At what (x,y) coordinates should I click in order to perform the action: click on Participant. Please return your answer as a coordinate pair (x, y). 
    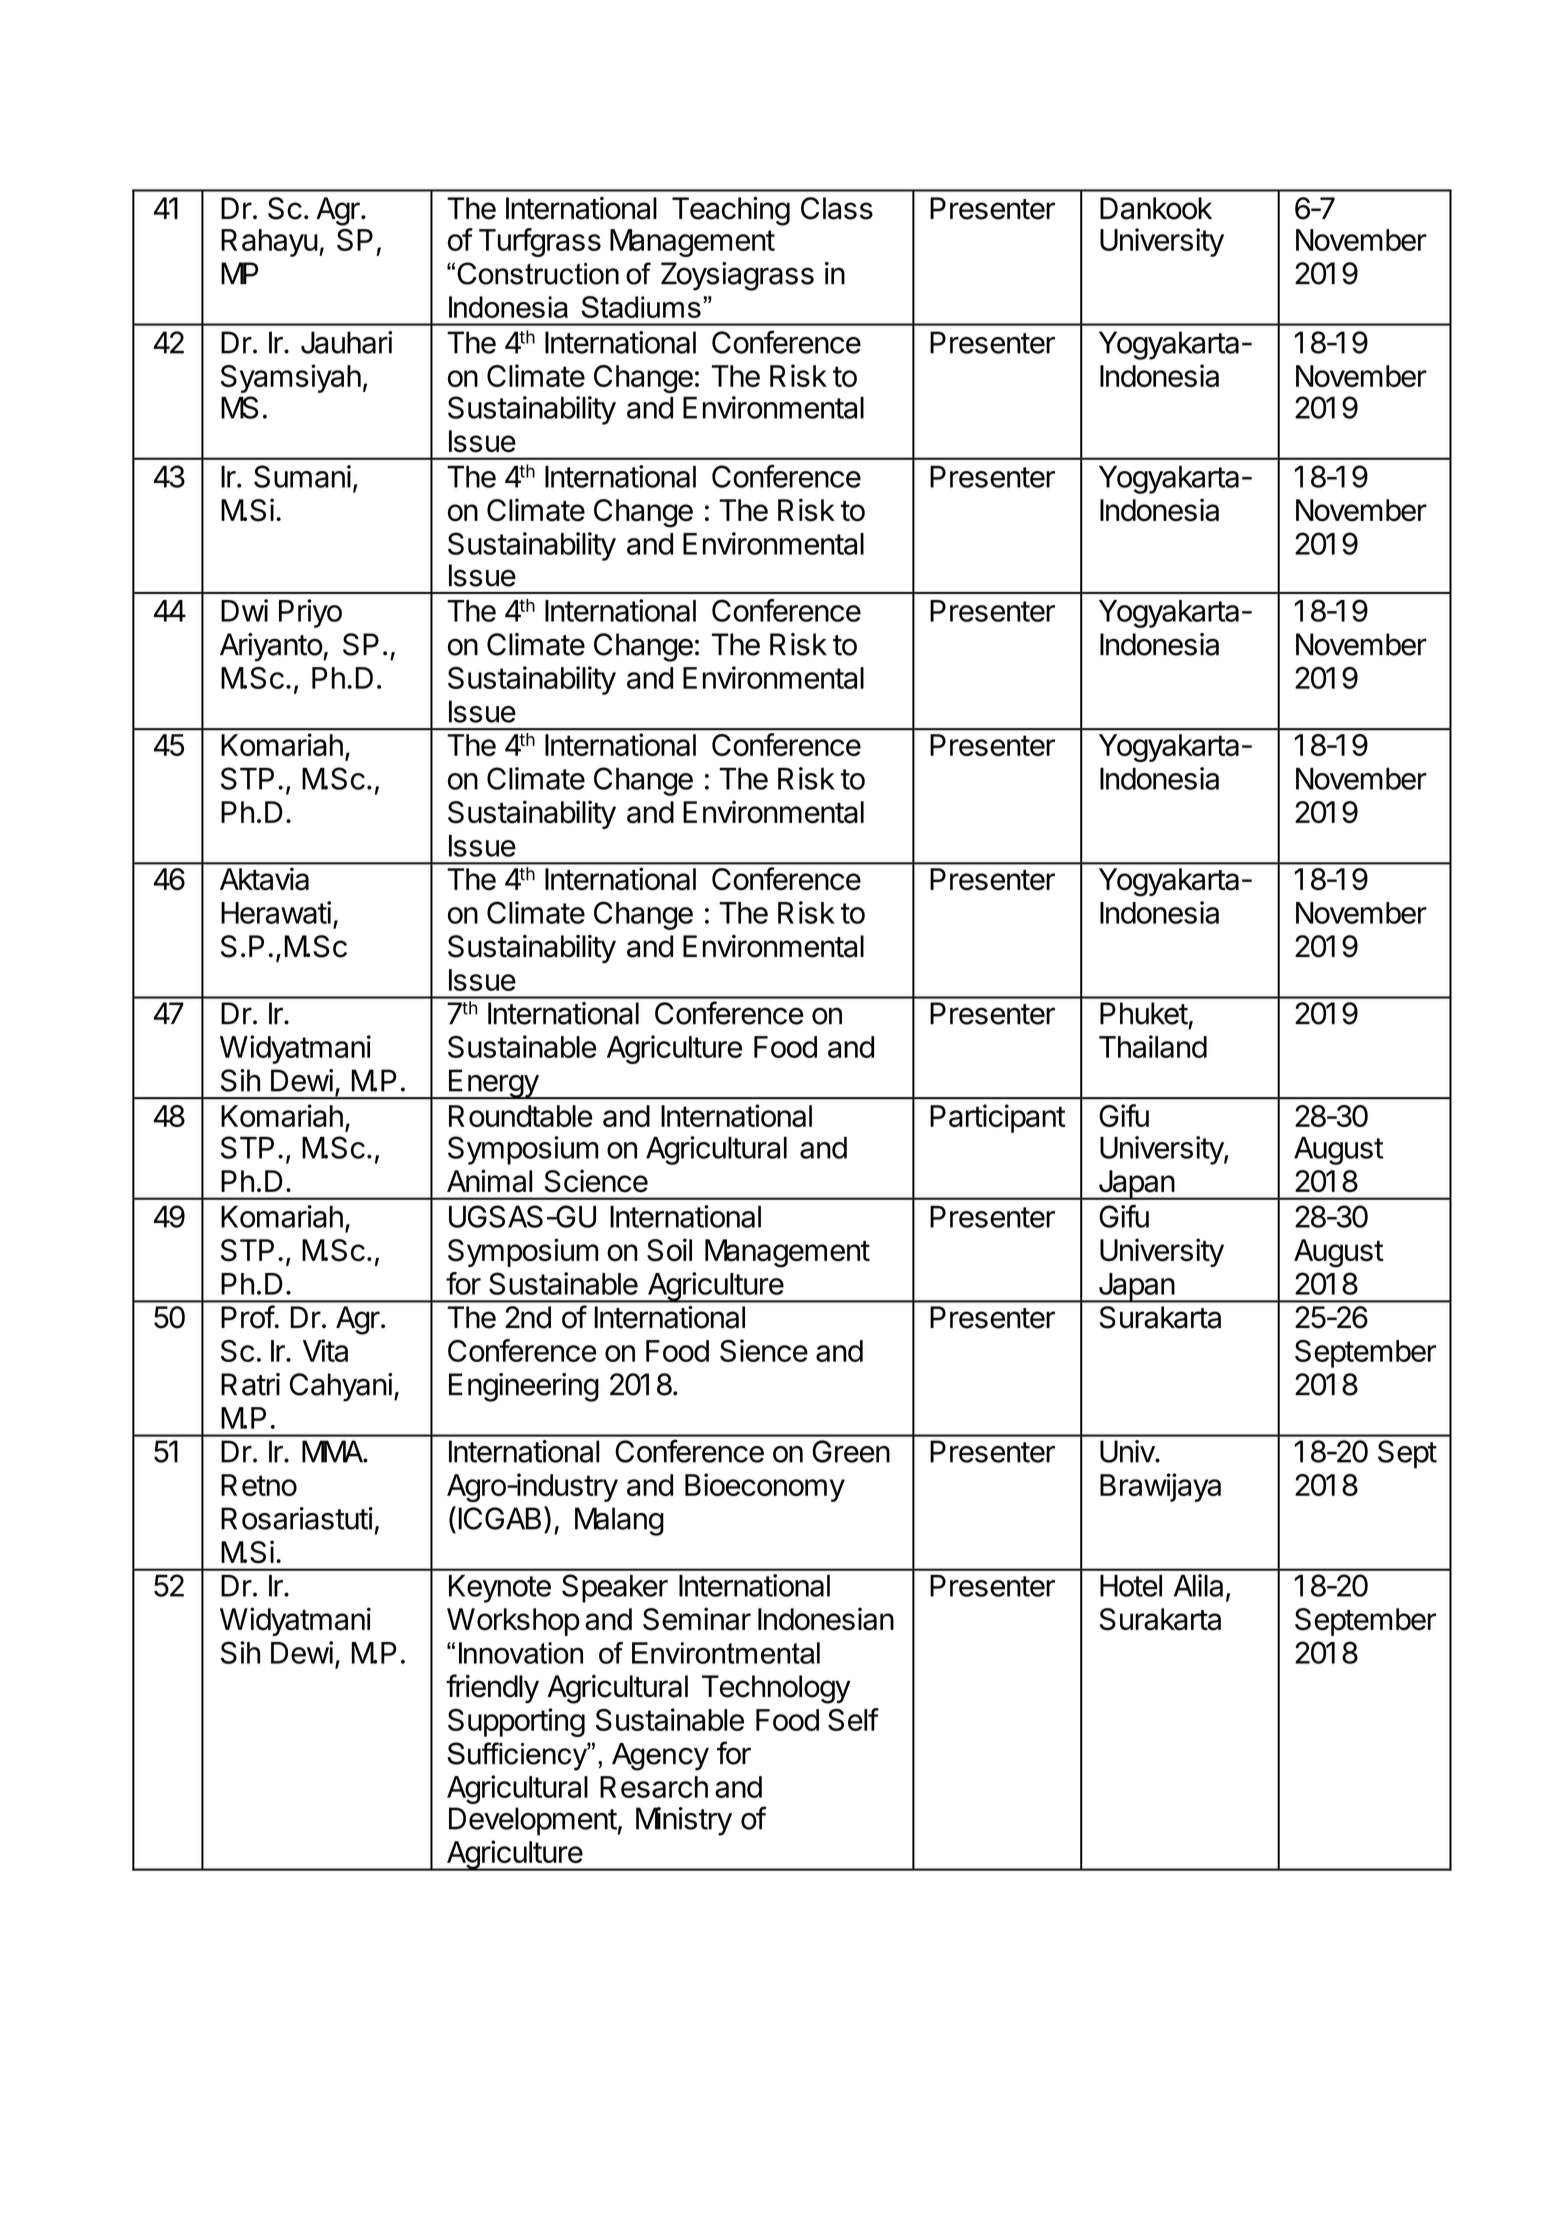
    Looking at the image, I should click on (998, 1118).
